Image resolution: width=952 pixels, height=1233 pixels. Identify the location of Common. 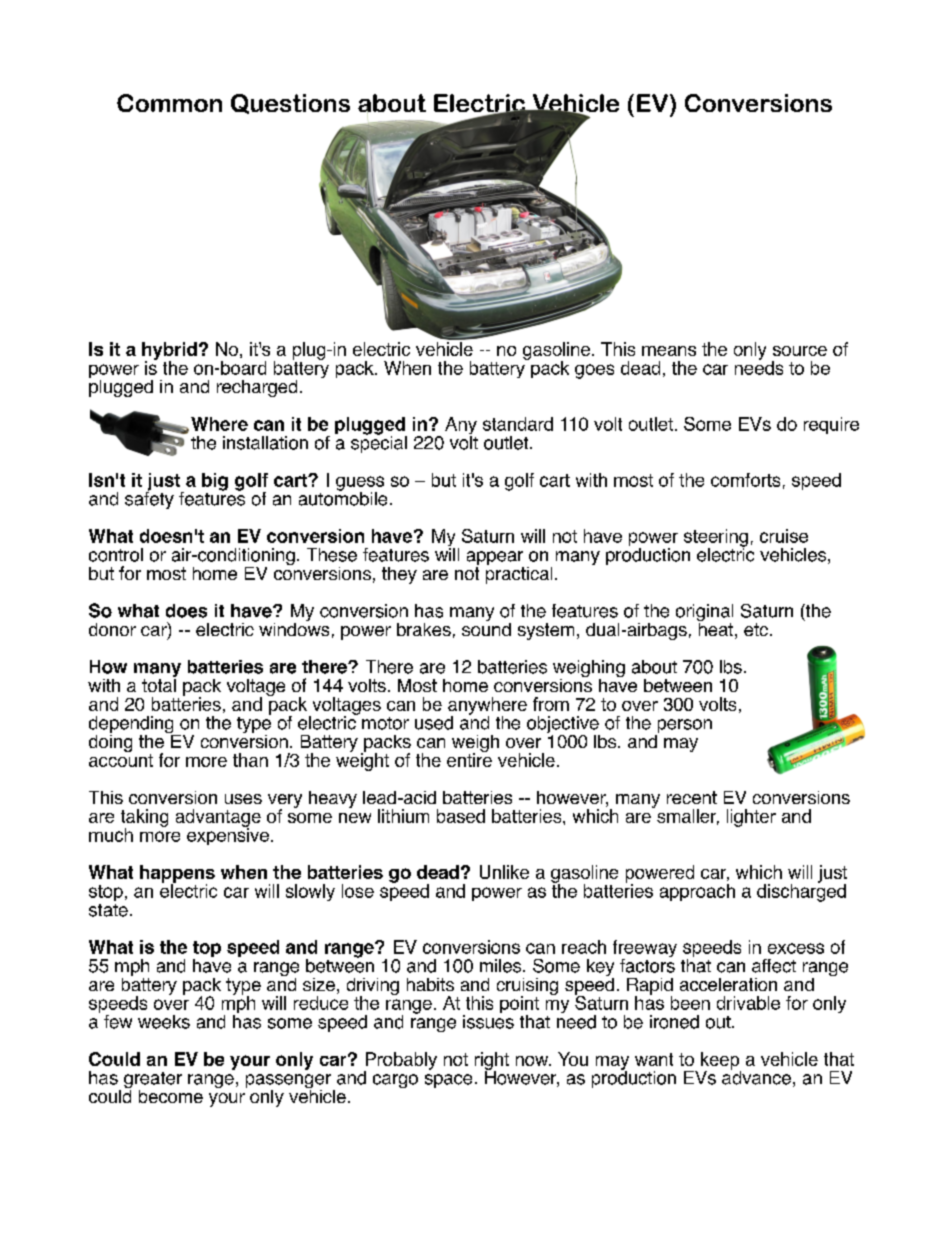
(169, 103).
